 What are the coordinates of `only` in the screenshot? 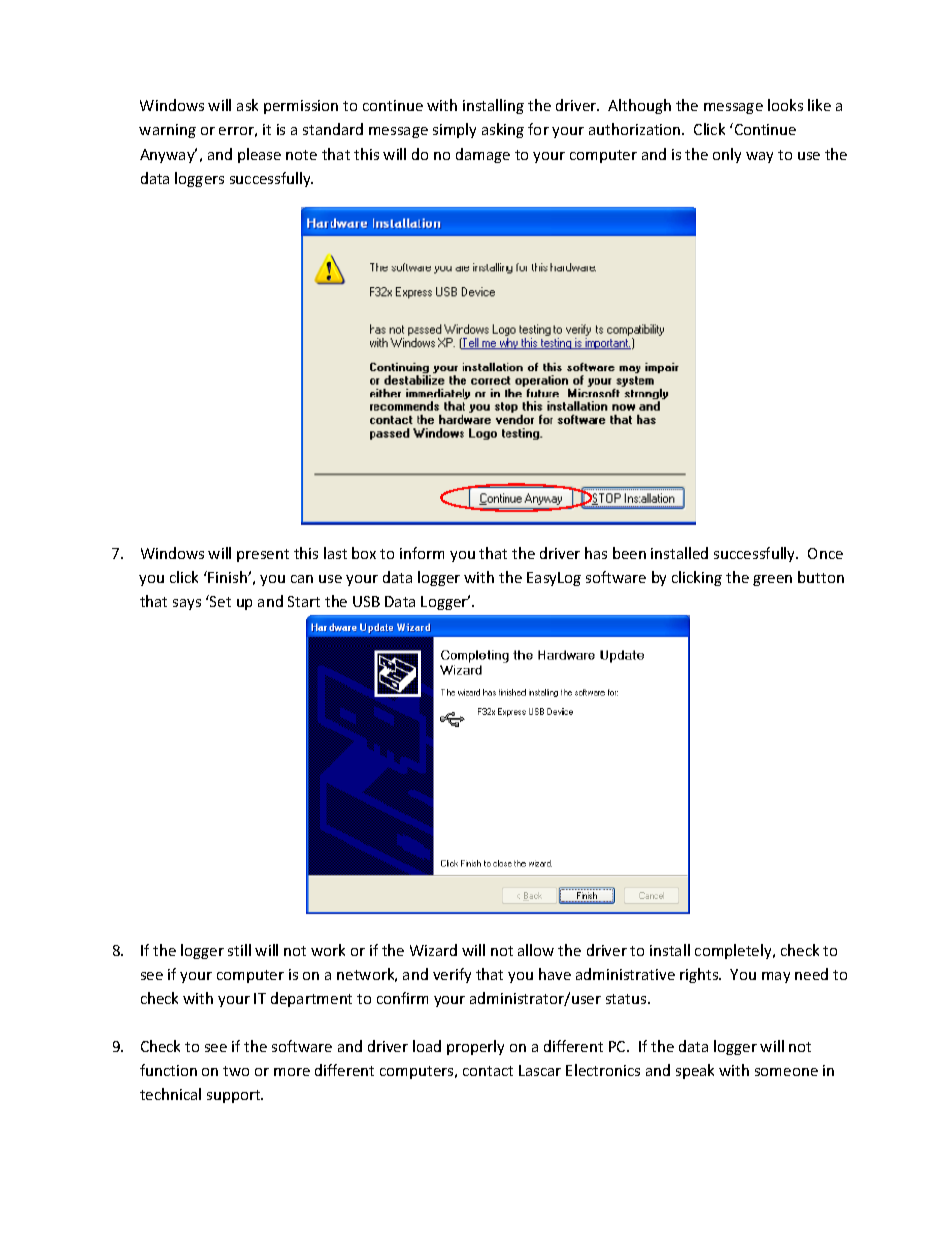 It's located at (727, 155).
